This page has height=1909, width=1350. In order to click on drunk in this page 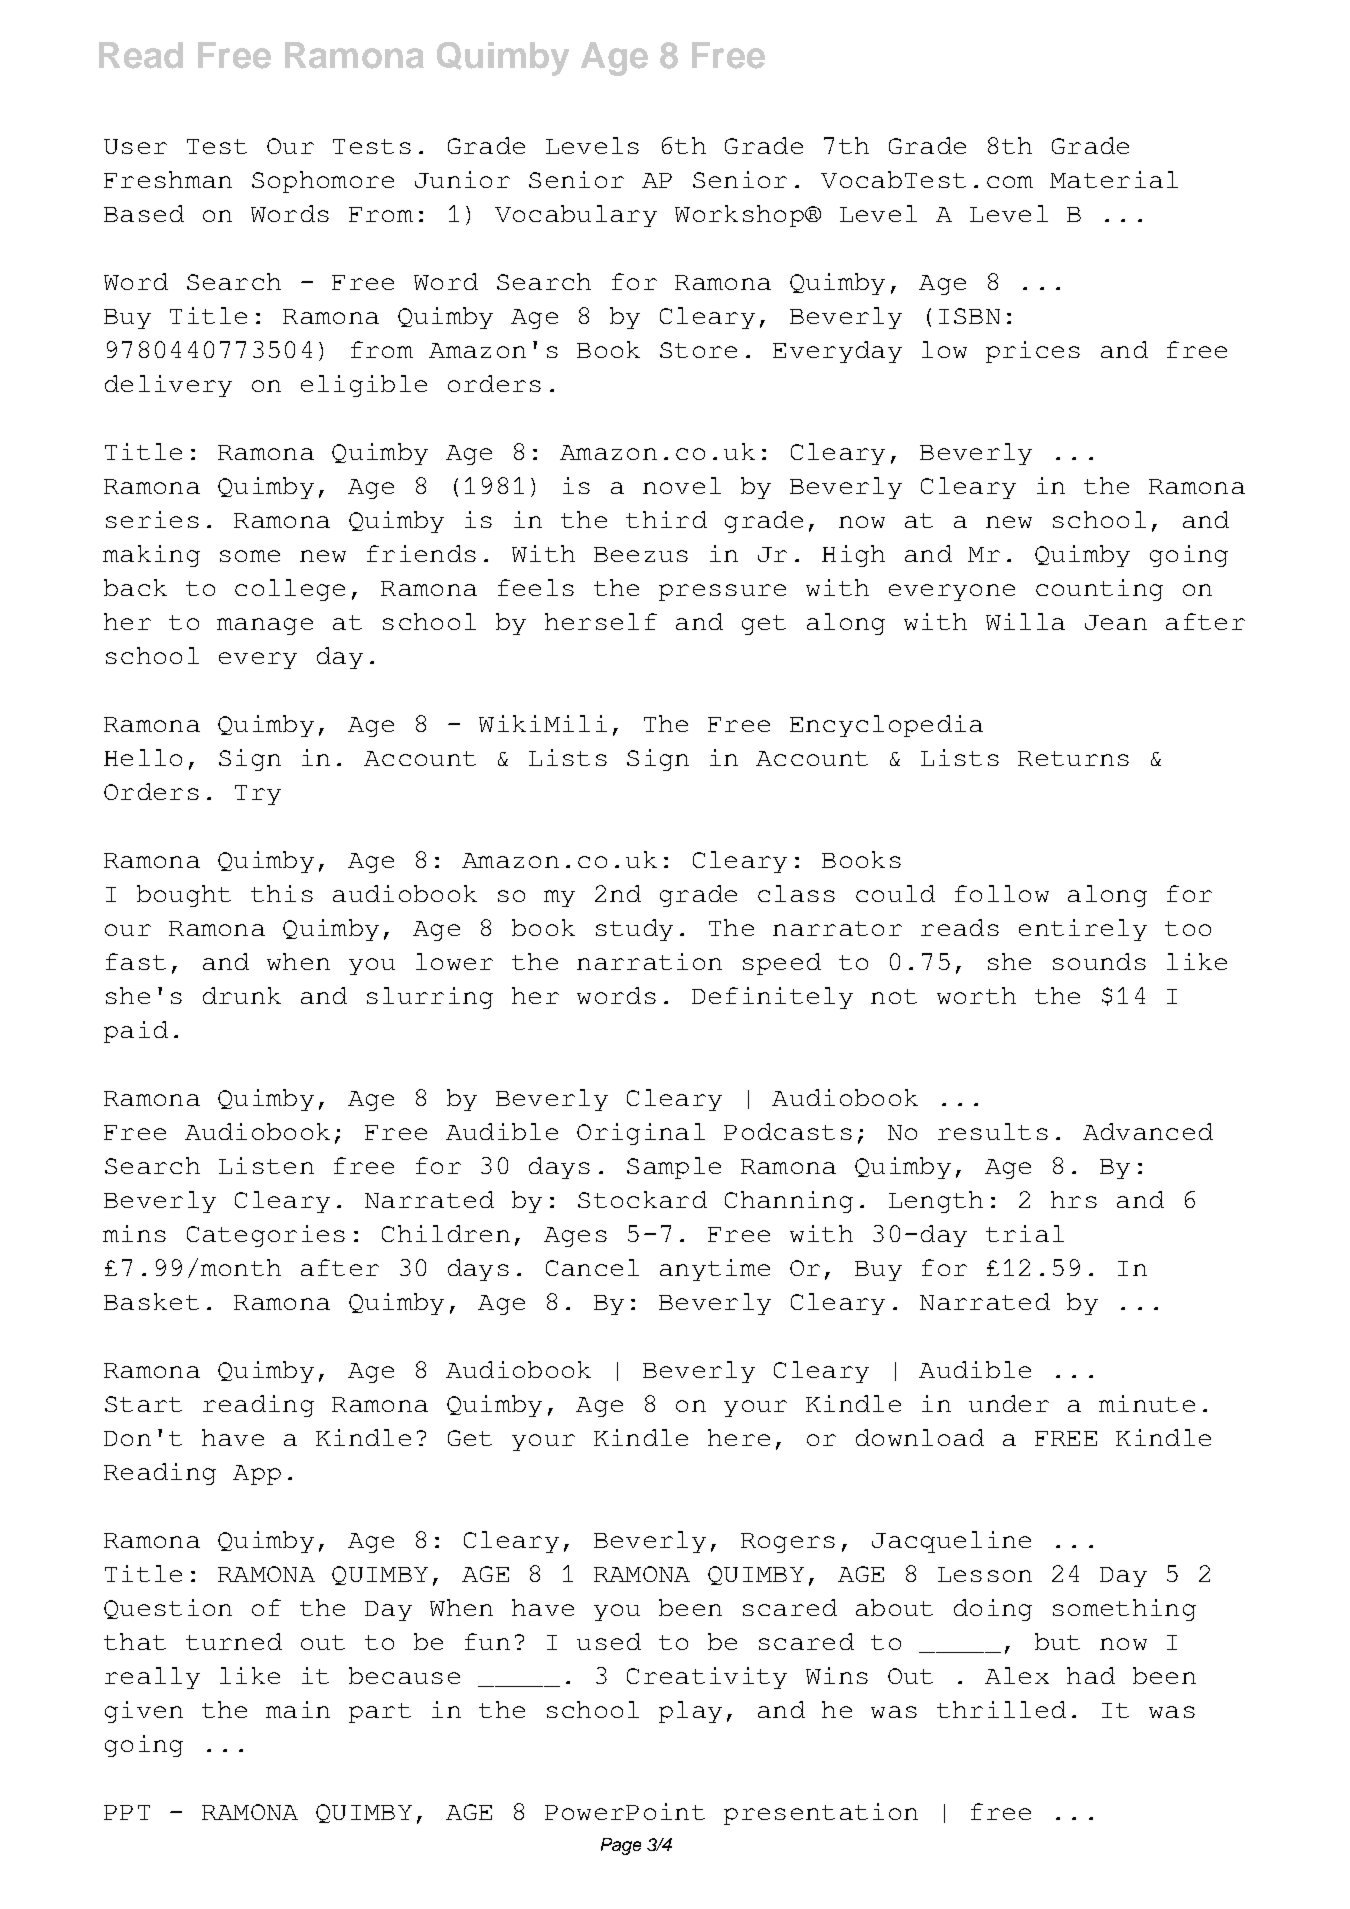, I will do `click(242, 995)`.
